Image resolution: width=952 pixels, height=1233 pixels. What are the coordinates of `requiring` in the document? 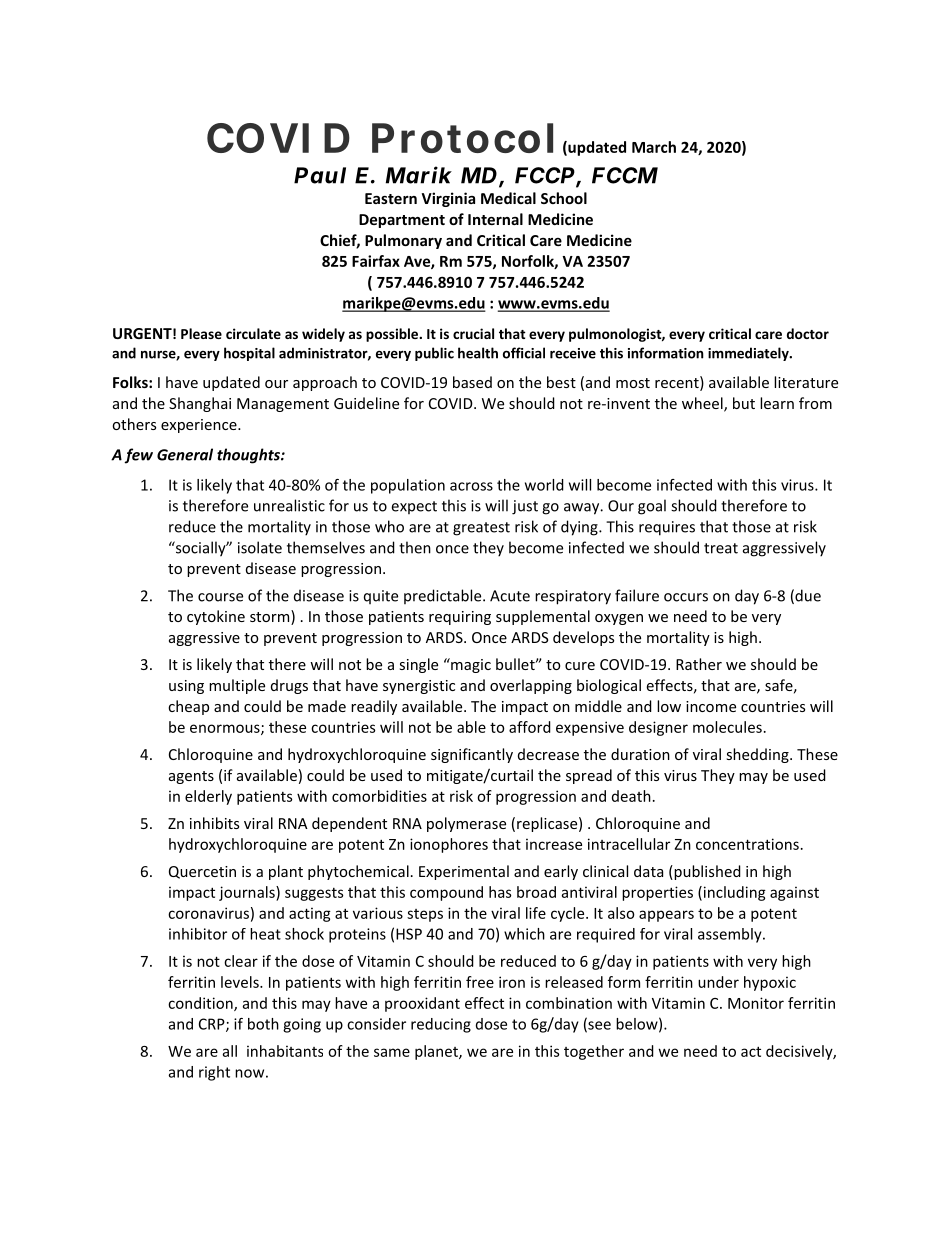 It's located at (460, 618).
